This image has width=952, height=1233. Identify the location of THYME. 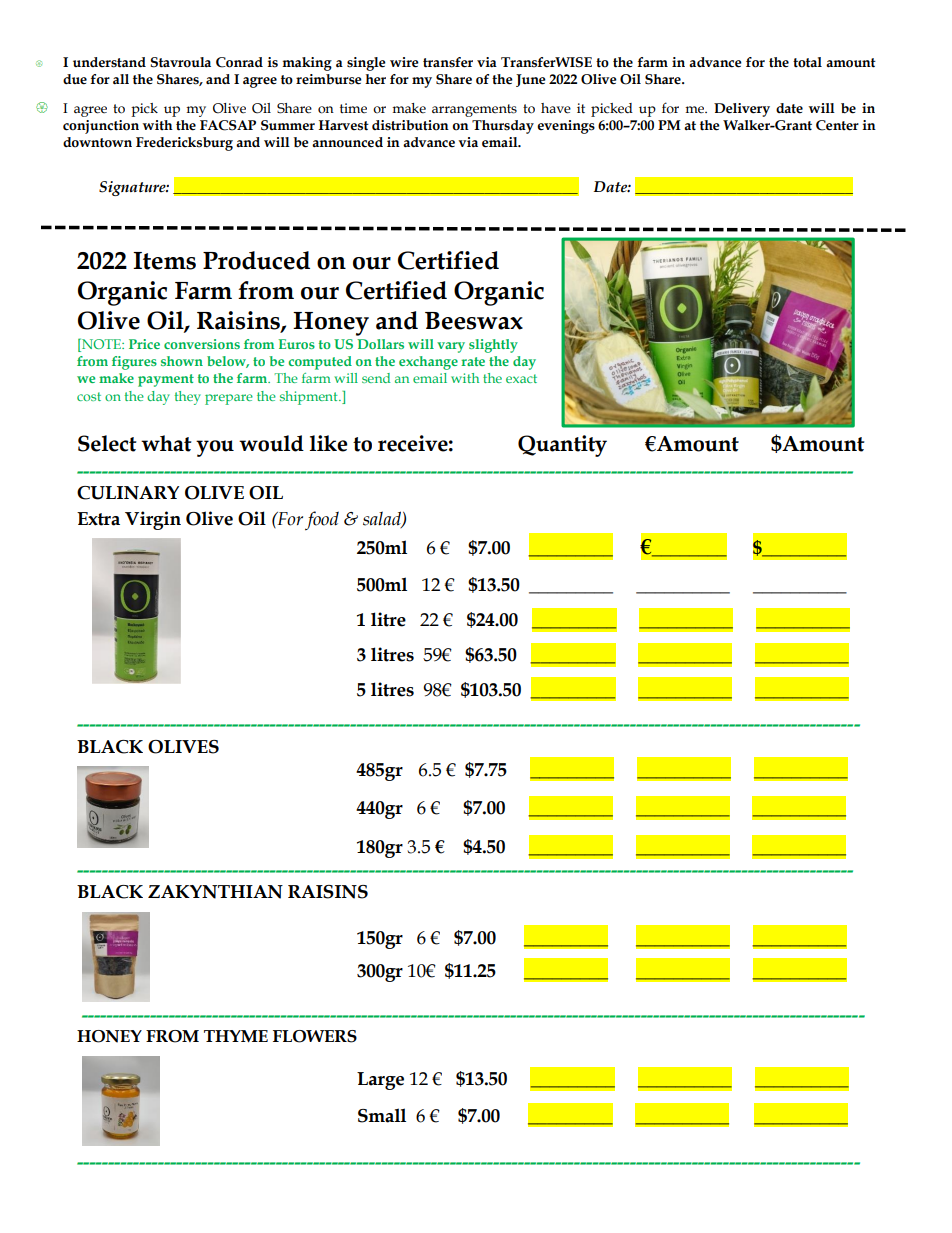
(236, 1036).
